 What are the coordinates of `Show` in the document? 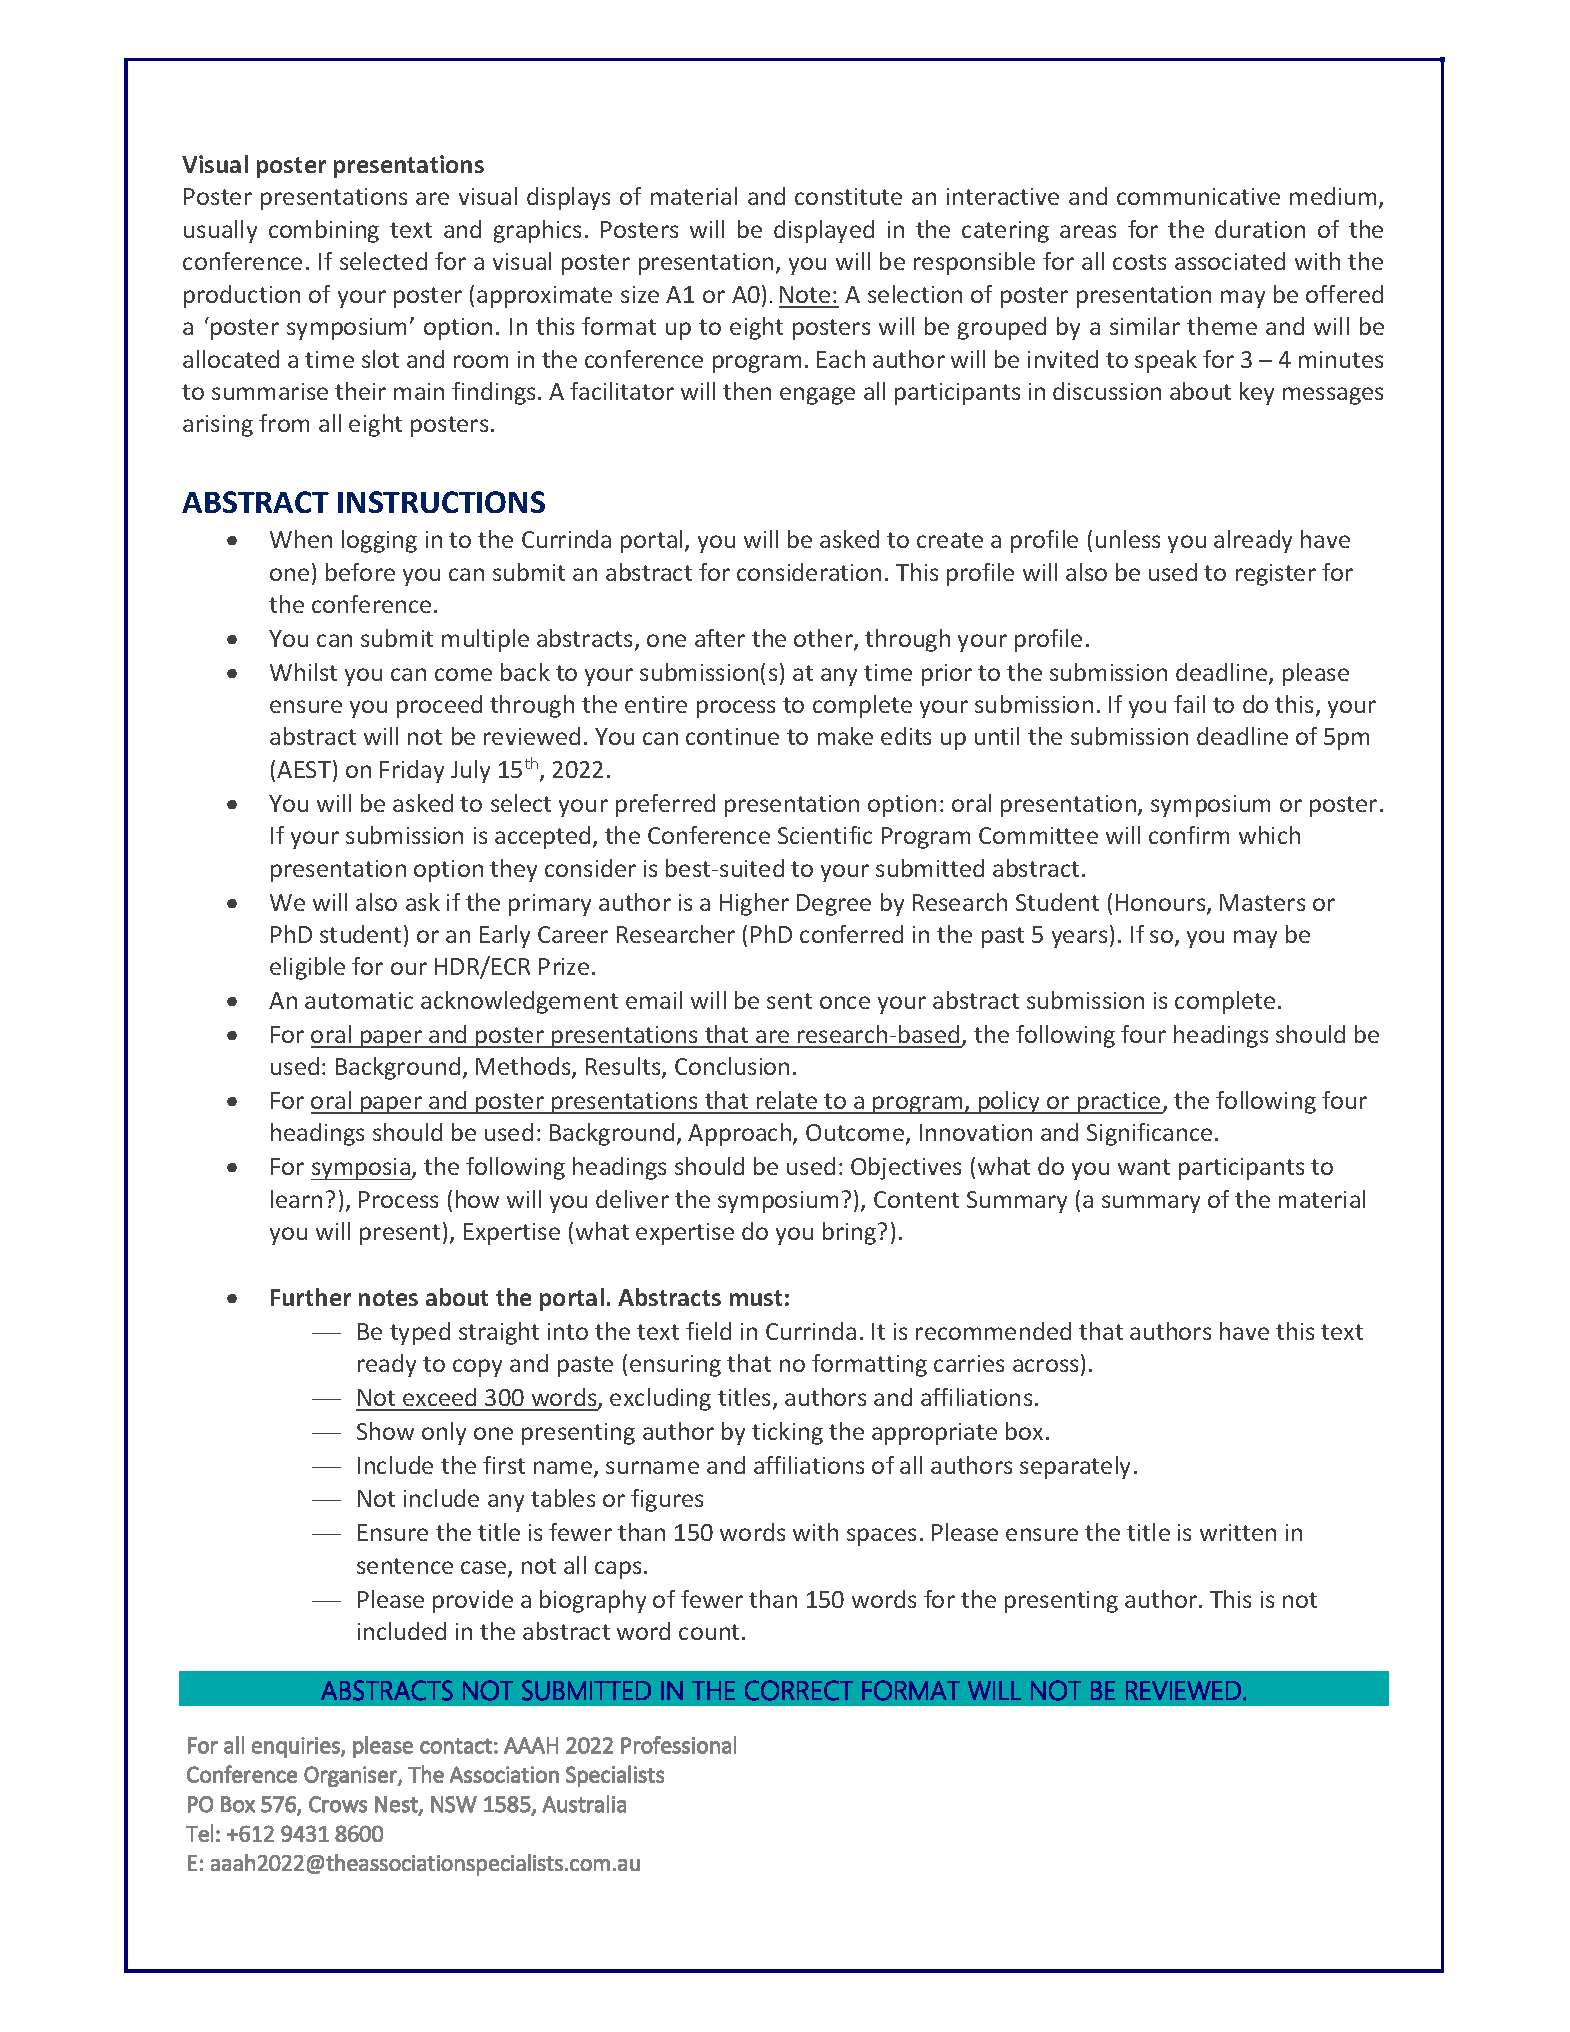 It's located at (385, 1431).
